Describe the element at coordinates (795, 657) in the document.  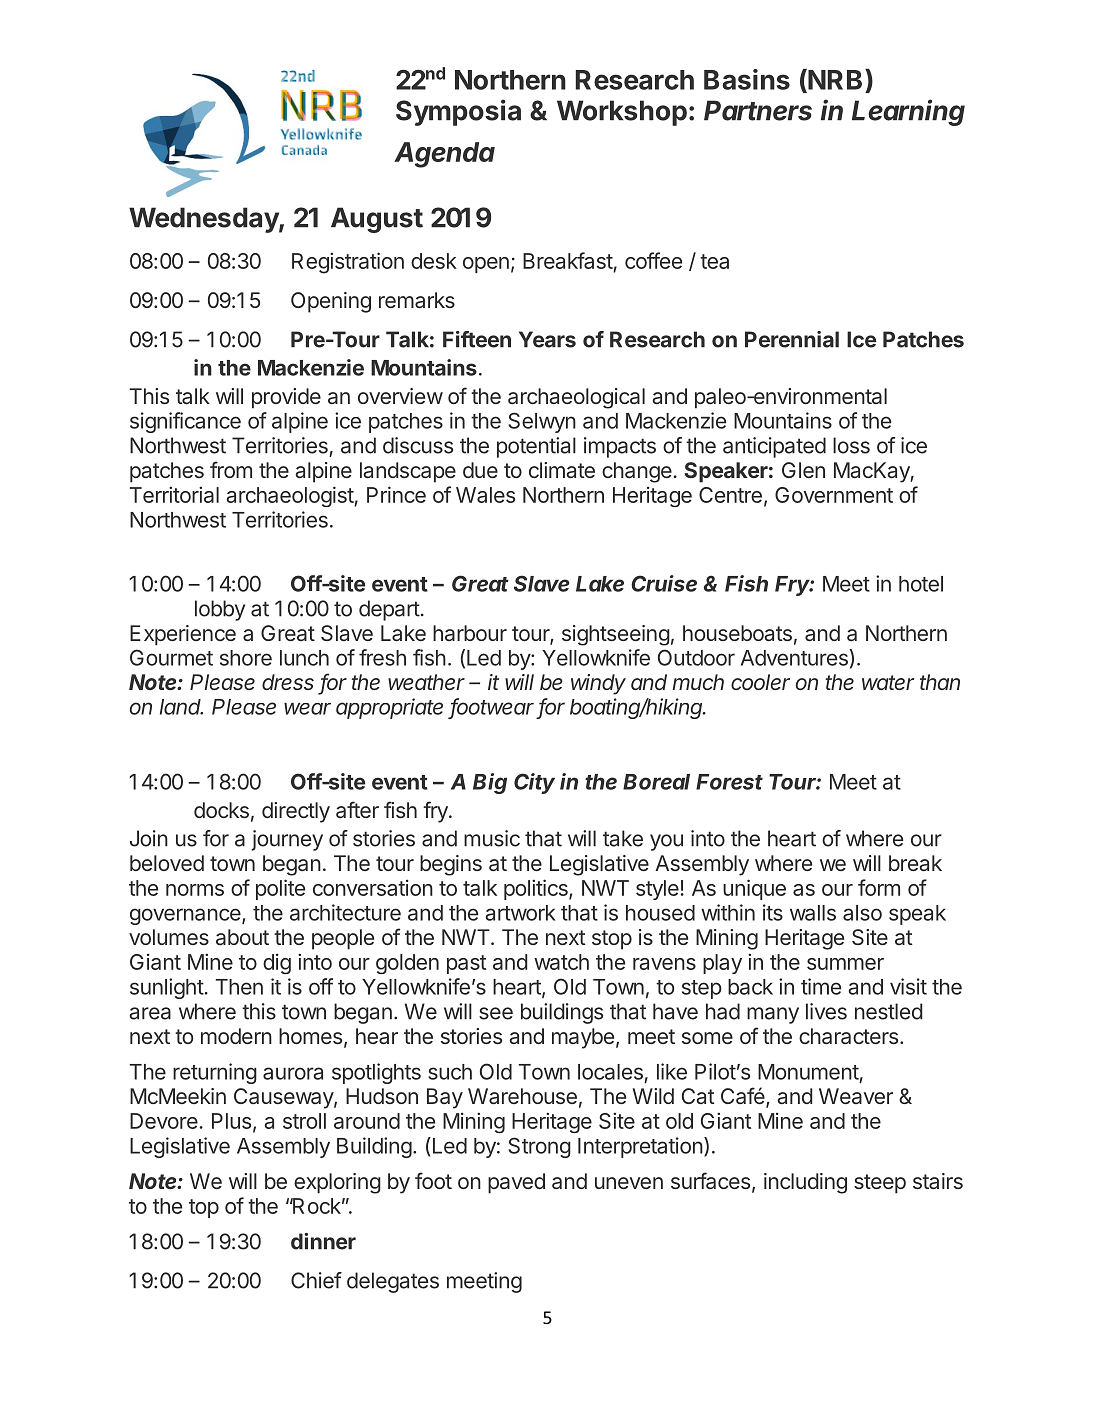
I see `Adventures` at that location.
